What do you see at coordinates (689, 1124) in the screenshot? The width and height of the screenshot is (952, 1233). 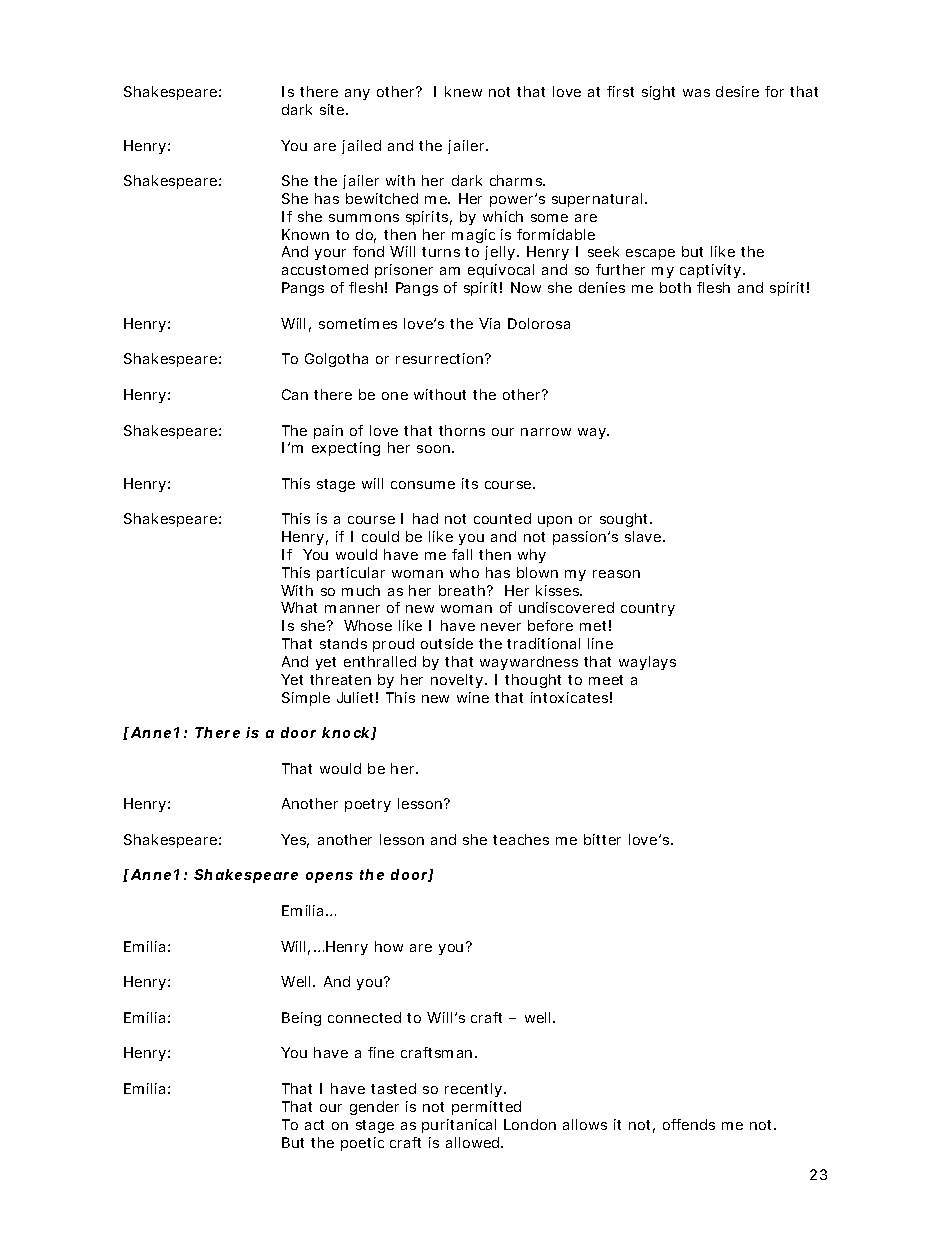 I see `offends` at bounding box center [689, 1124].
